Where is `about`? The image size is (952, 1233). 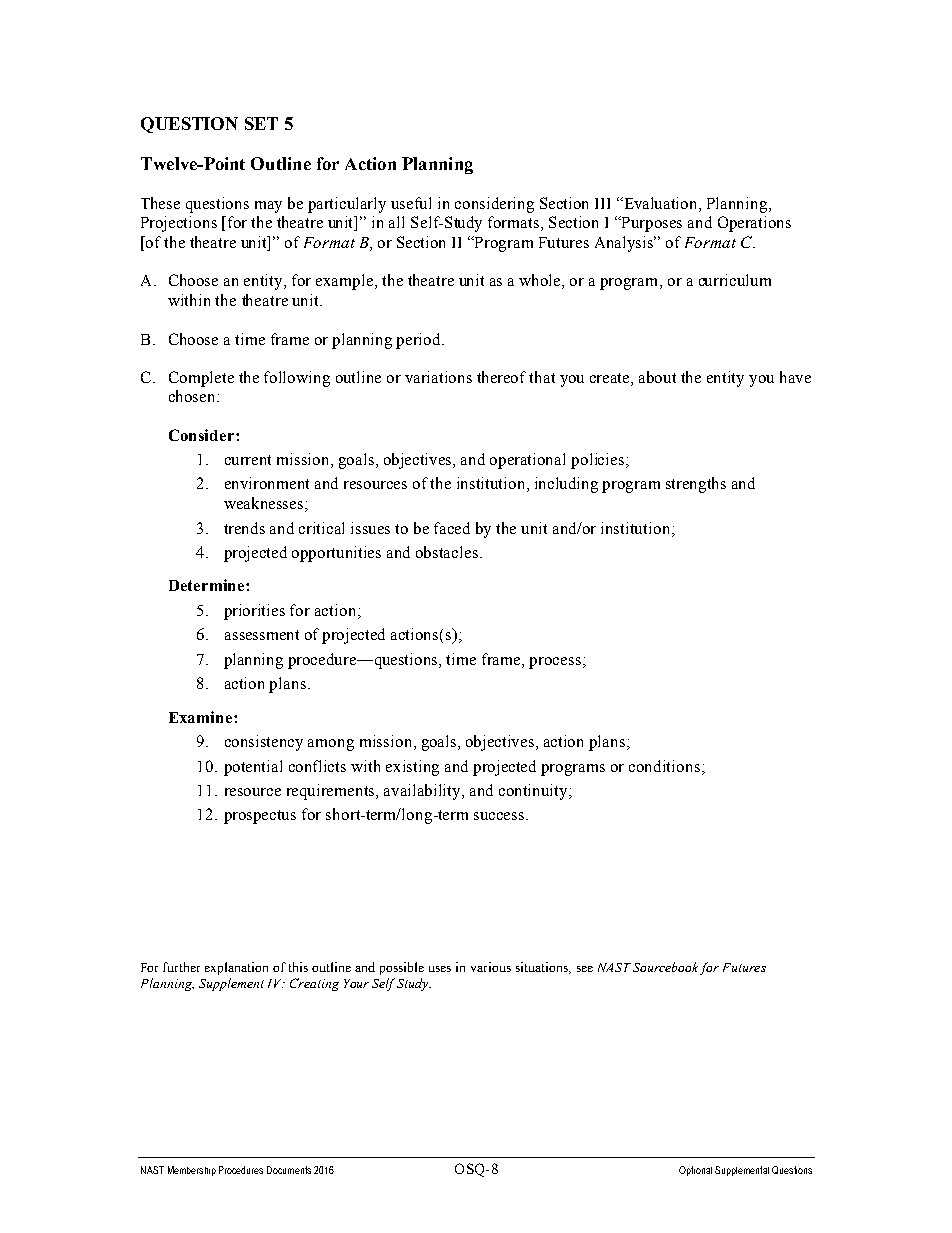 about is located at coordinates (657, 377).
